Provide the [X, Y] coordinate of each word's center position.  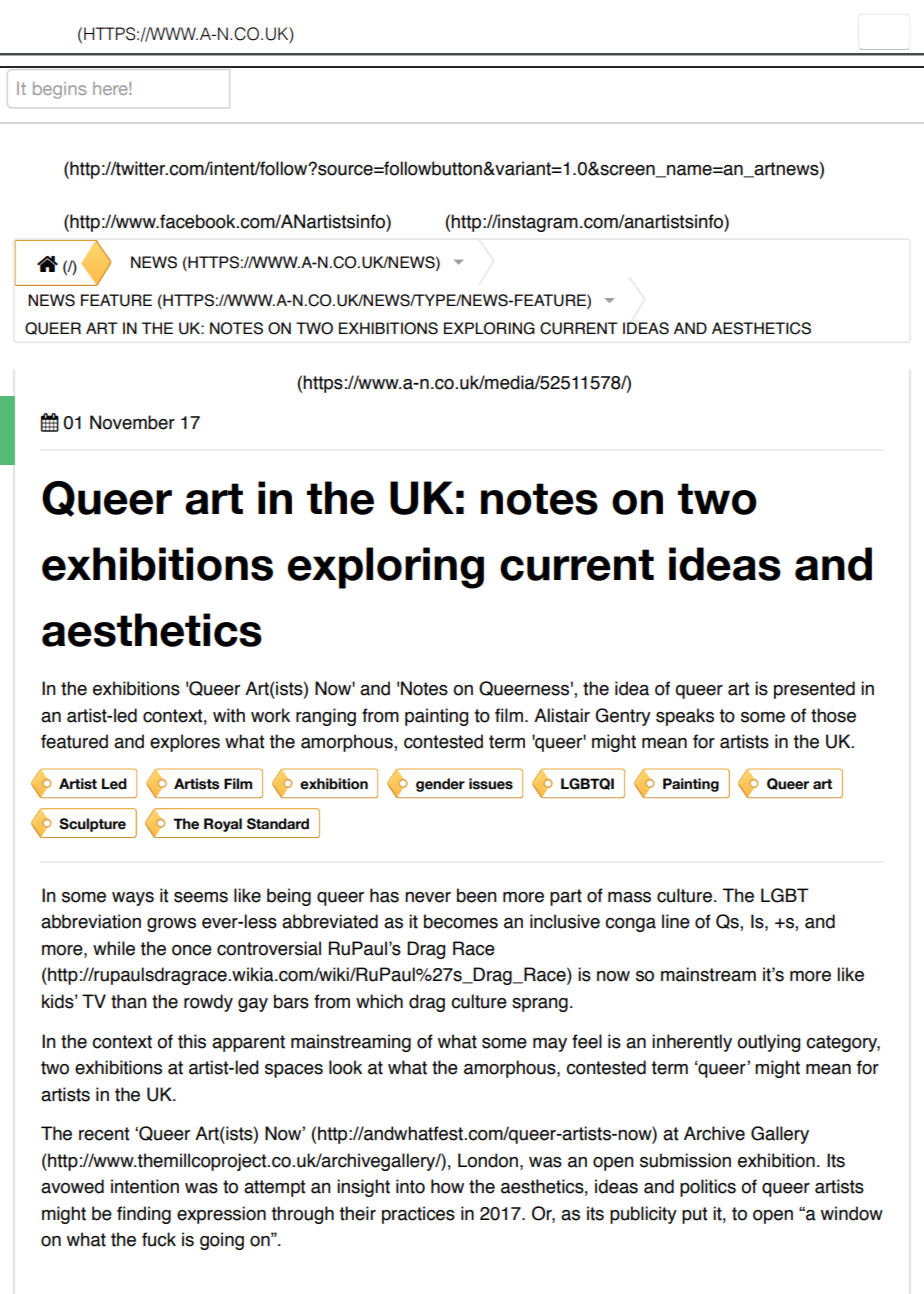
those [833, 715]
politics [708, 1188]
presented [814, 690]
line [676, 921]
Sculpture [92, 825]
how [447, 1186]
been [477, 895]
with [229, 715]
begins [59, 90]
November [132, 422]
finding [144, 1215]
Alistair [562, 715]
